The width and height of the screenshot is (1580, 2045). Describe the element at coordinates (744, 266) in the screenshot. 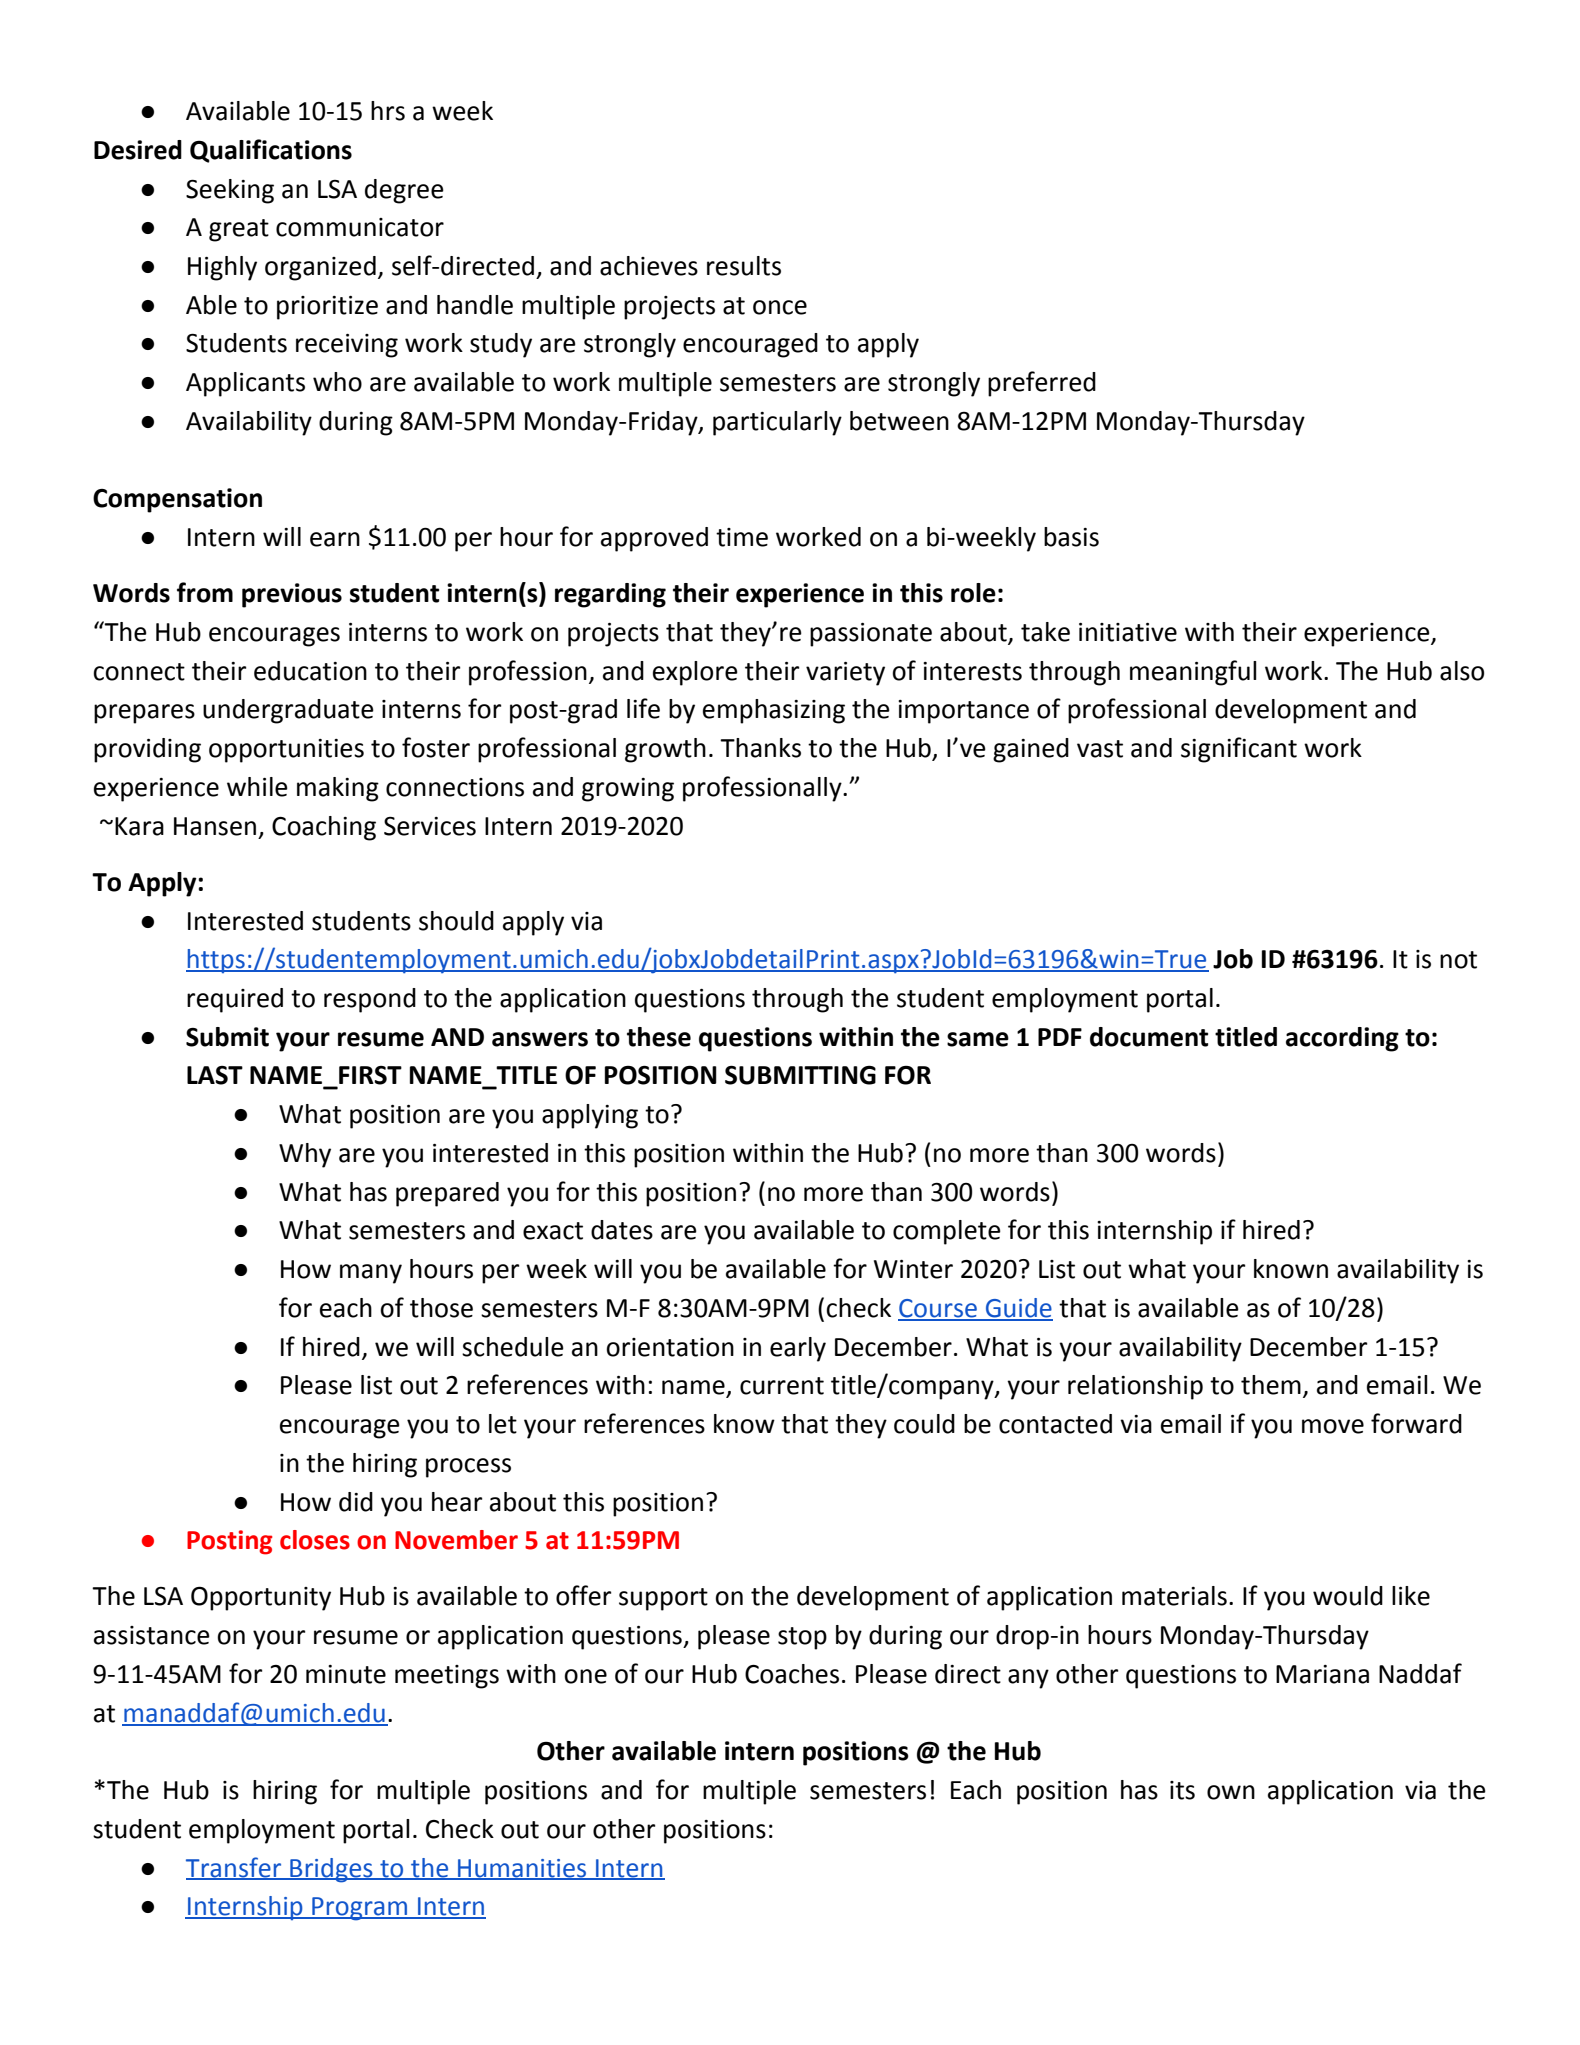

I see `results` at that location.
